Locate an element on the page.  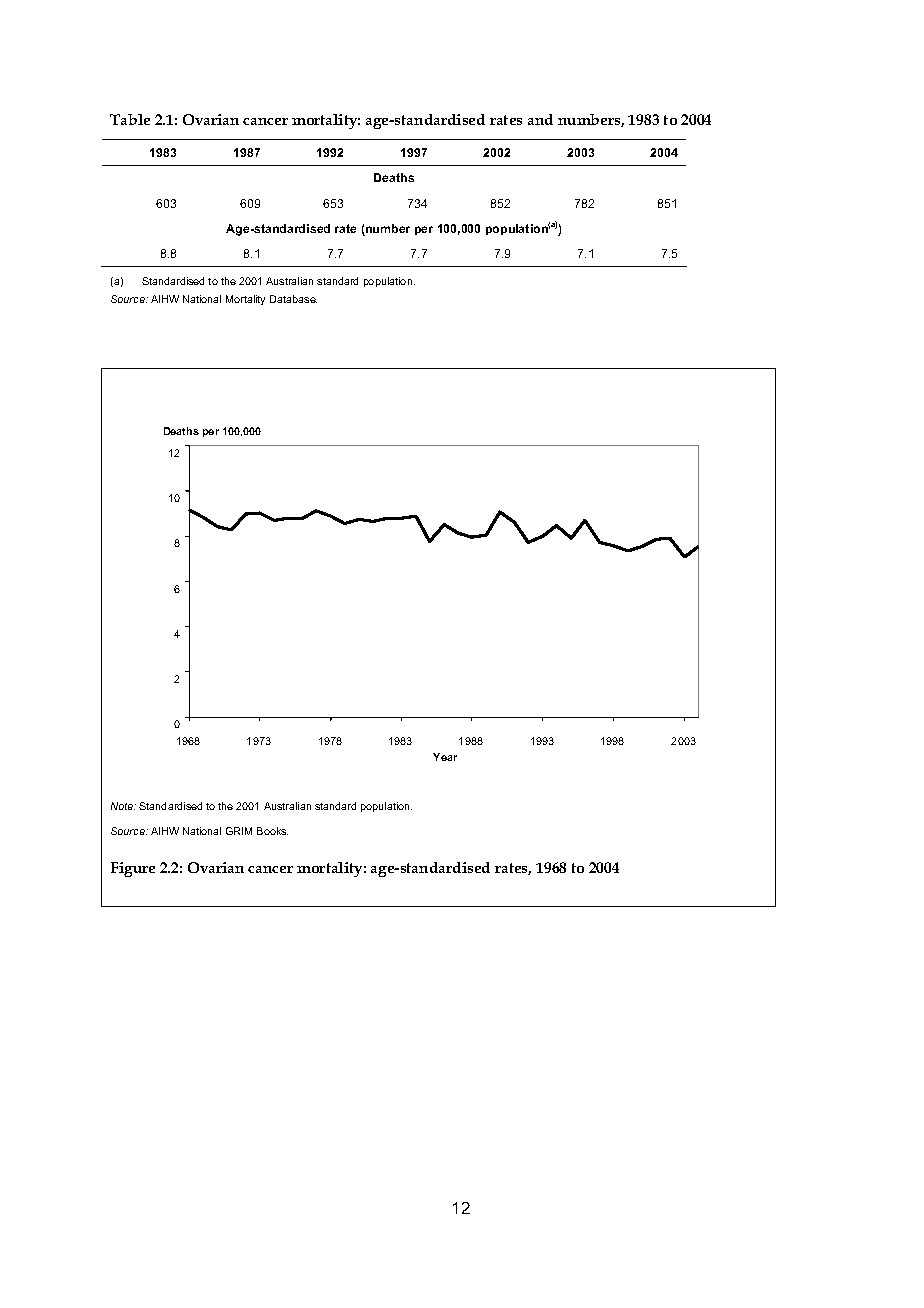
Year is located at coordinates (445, 757).
